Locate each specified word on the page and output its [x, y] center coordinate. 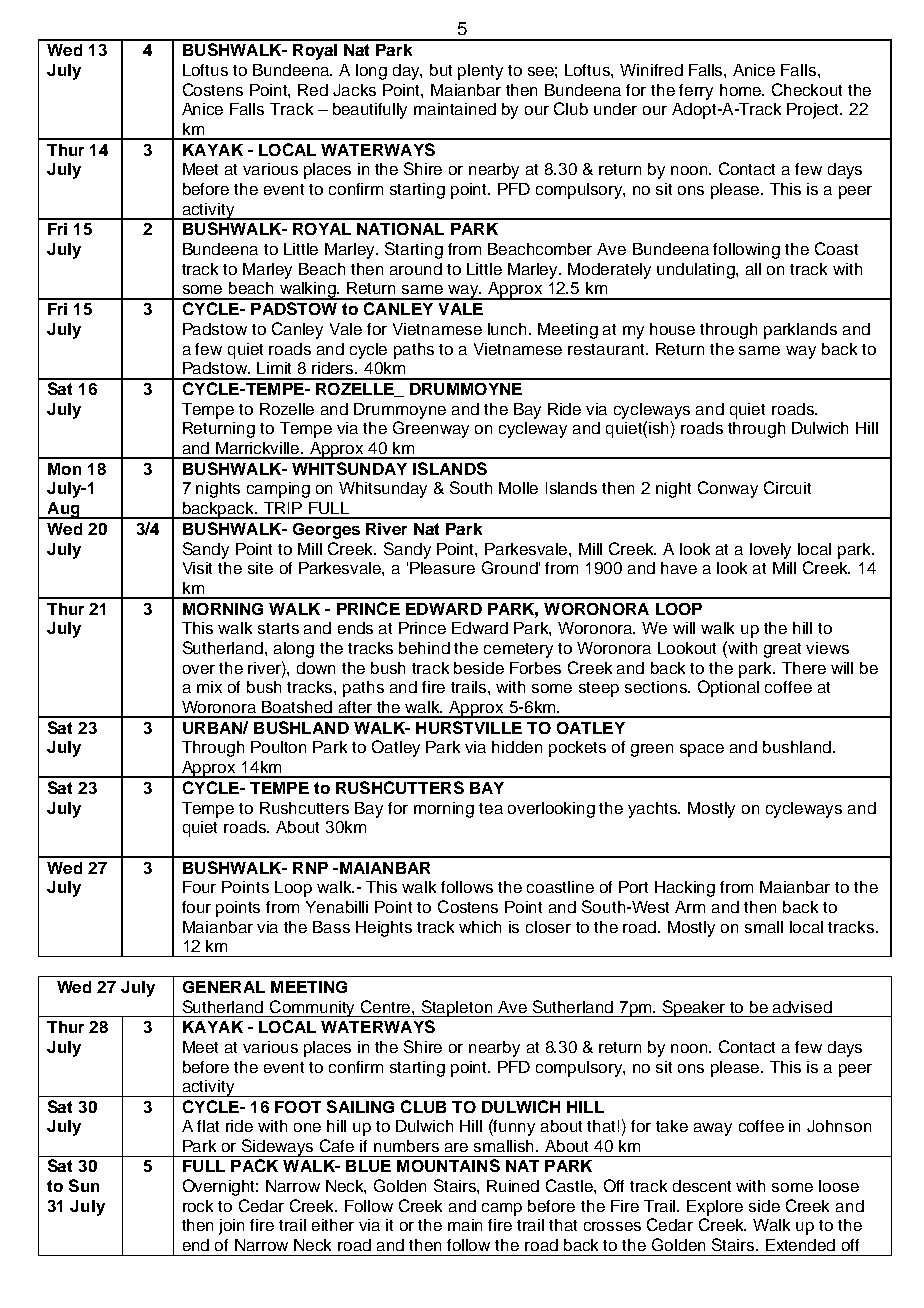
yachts [654, 810]
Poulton [278, 747]
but [441, 70]
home [742, 90]
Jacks [354, 90]
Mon [64, 469]
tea [491, 808]
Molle [518, 488]
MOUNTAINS [448, 1165]
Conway [728, 489]
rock [198, 1206]
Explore [715, 1208]
